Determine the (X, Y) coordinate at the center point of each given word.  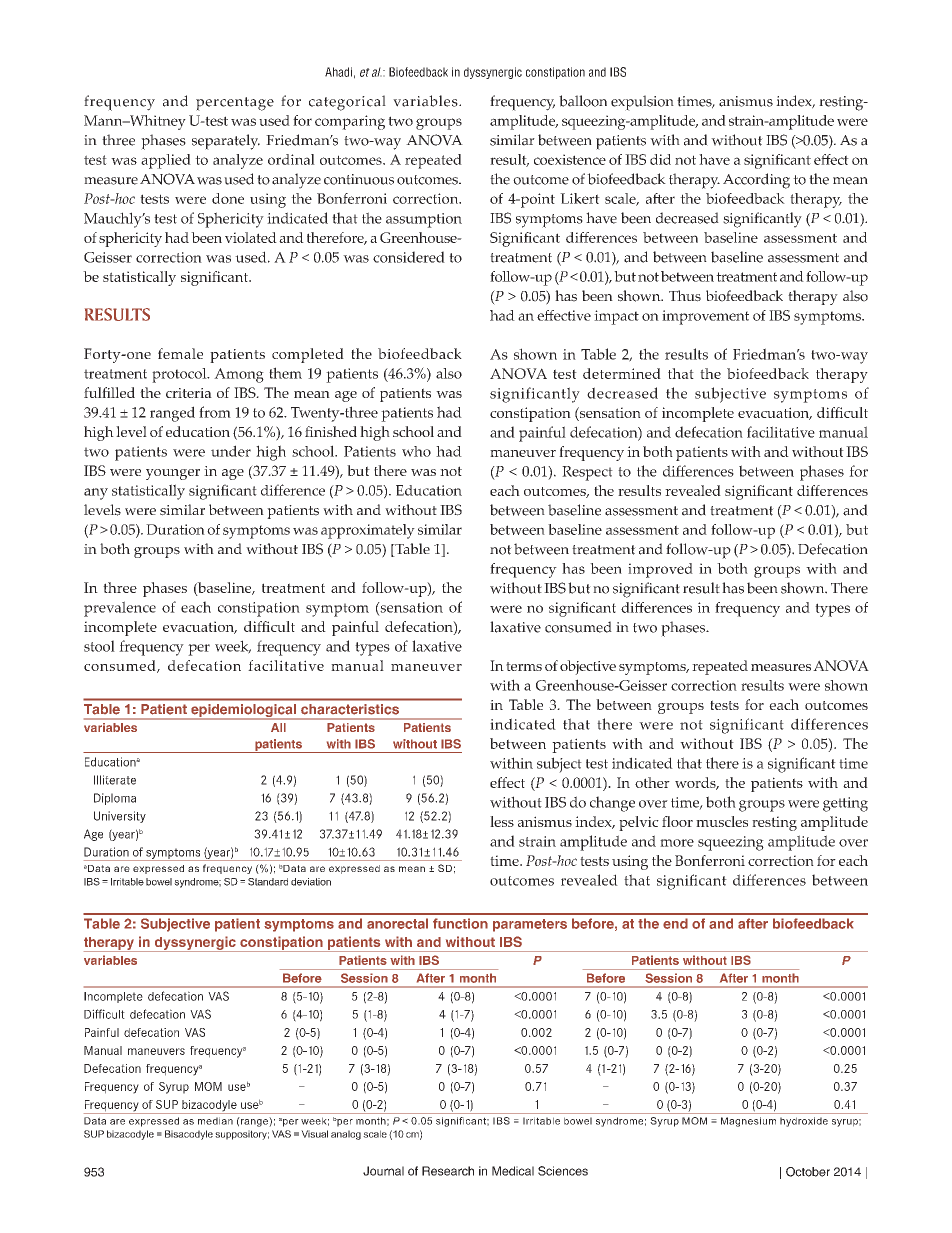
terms (524, 666)
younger (173, 474)
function (460, 923)
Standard (268, 882)
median (215, 1121)
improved (660, 570)
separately (226, 142)
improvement (705, 317)
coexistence (570, 159)
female (180, 353)
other (652, 782)
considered (409, 257)
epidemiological (243, 712)
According (756, 181)
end (675, 923)
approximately (368, 531)
